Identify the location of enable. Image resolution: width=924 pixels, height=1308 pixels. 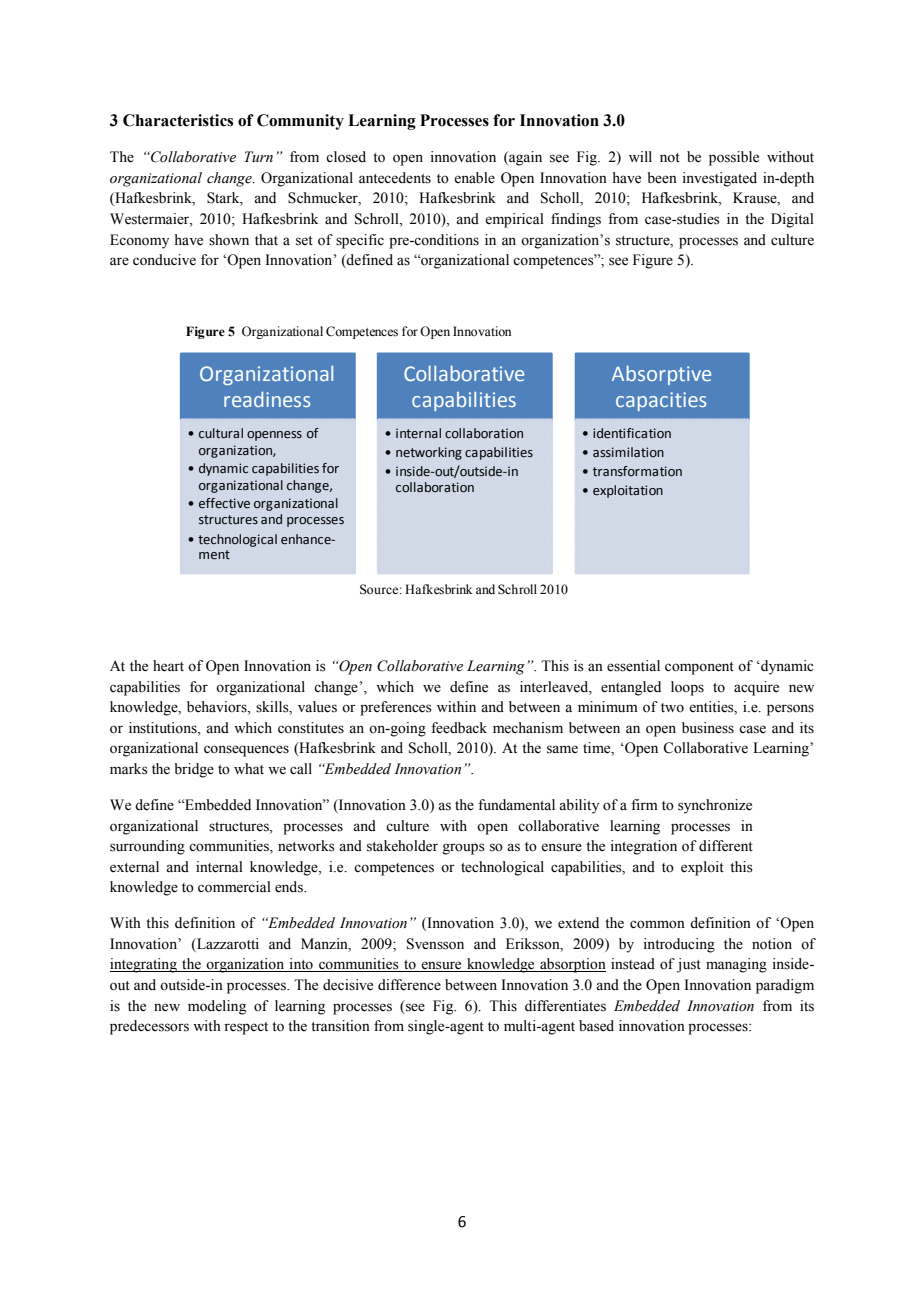
(474, 178).
